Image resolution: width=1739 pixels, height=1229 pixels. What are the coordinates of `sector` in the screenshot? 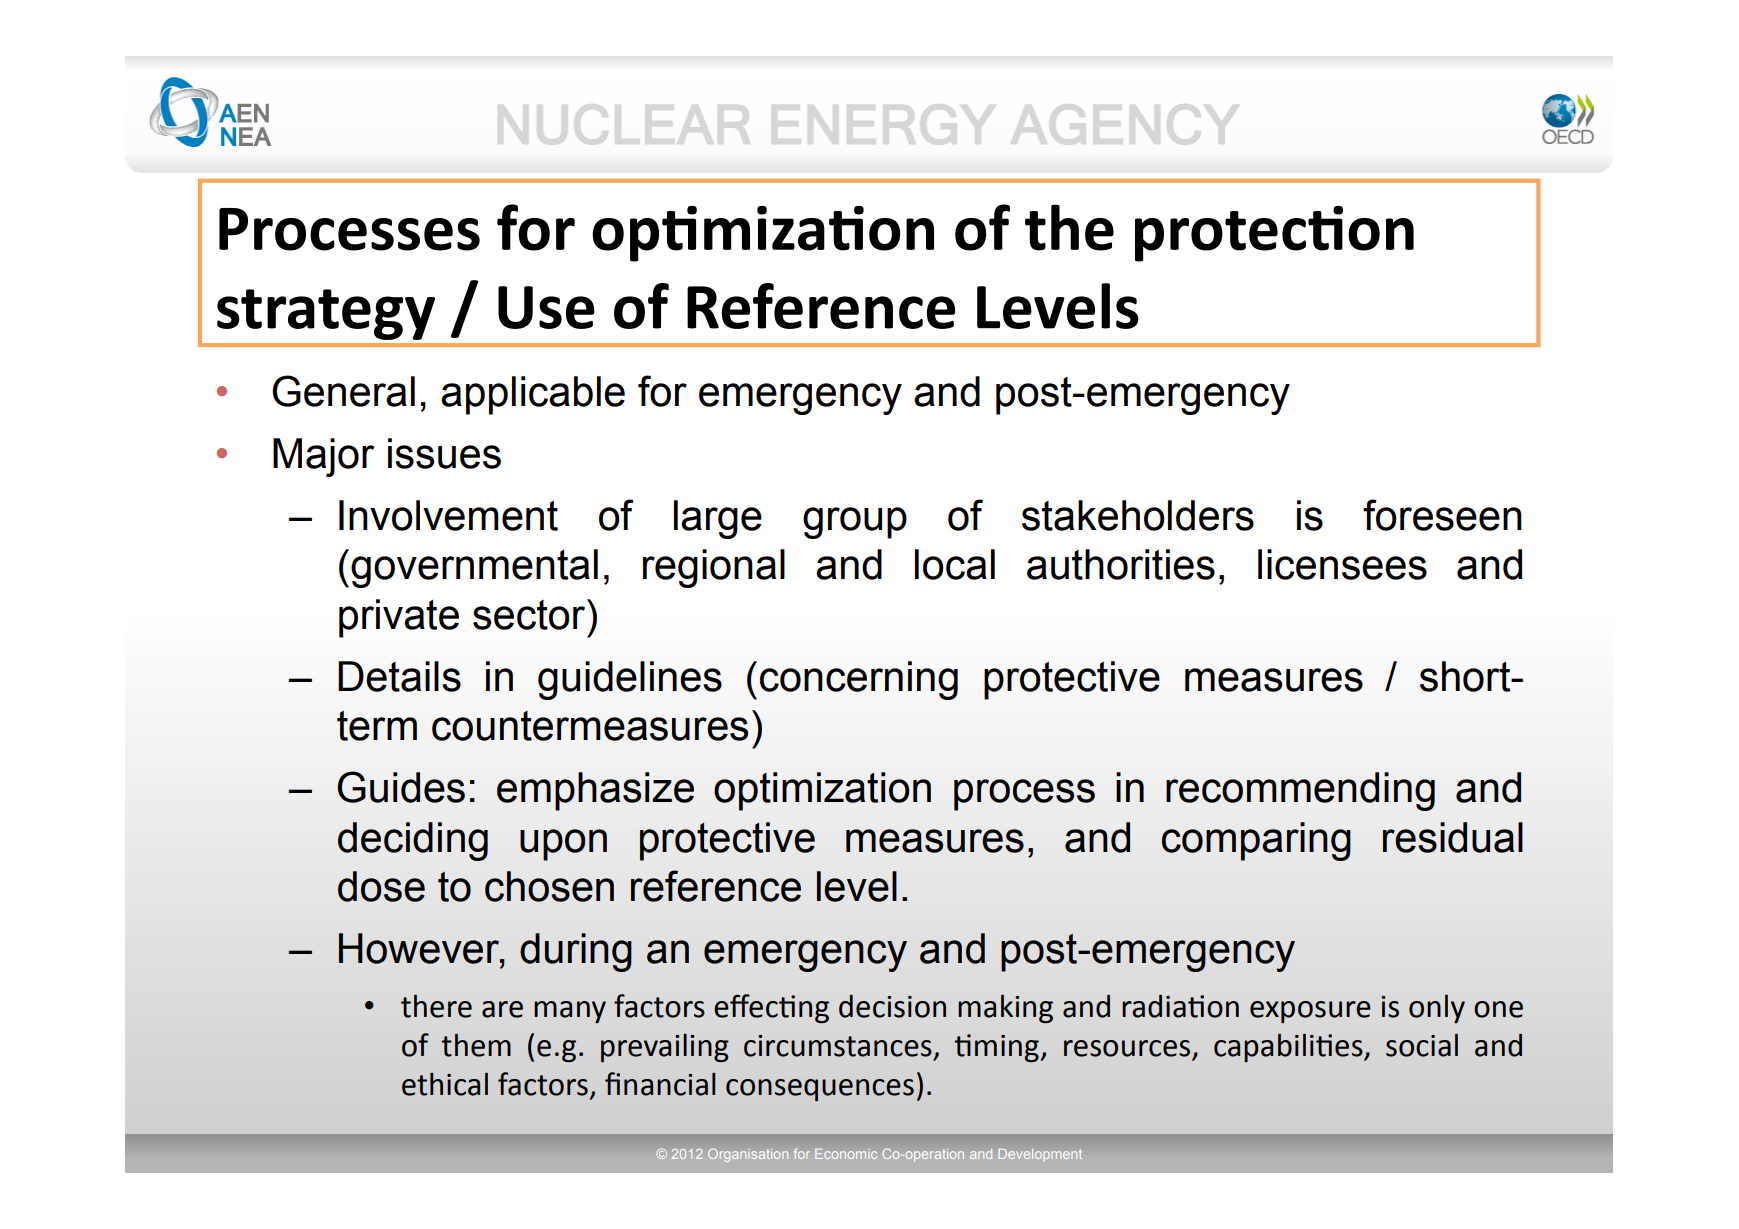 It's located at (530, 614).
